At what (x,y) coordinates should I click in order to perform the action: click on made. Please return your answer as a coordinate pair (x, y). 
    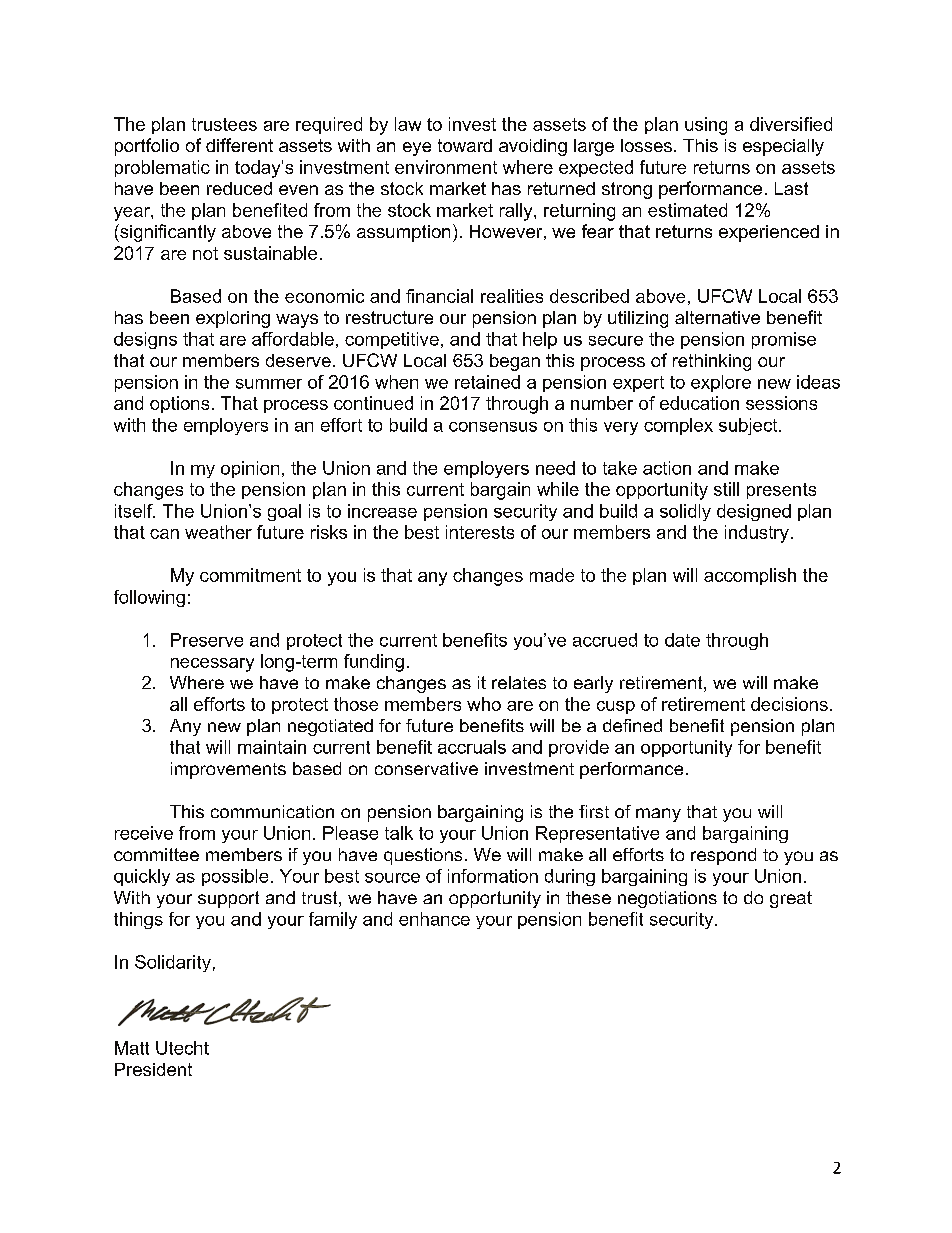
    Looking at the image, I should click on (552, 575).
